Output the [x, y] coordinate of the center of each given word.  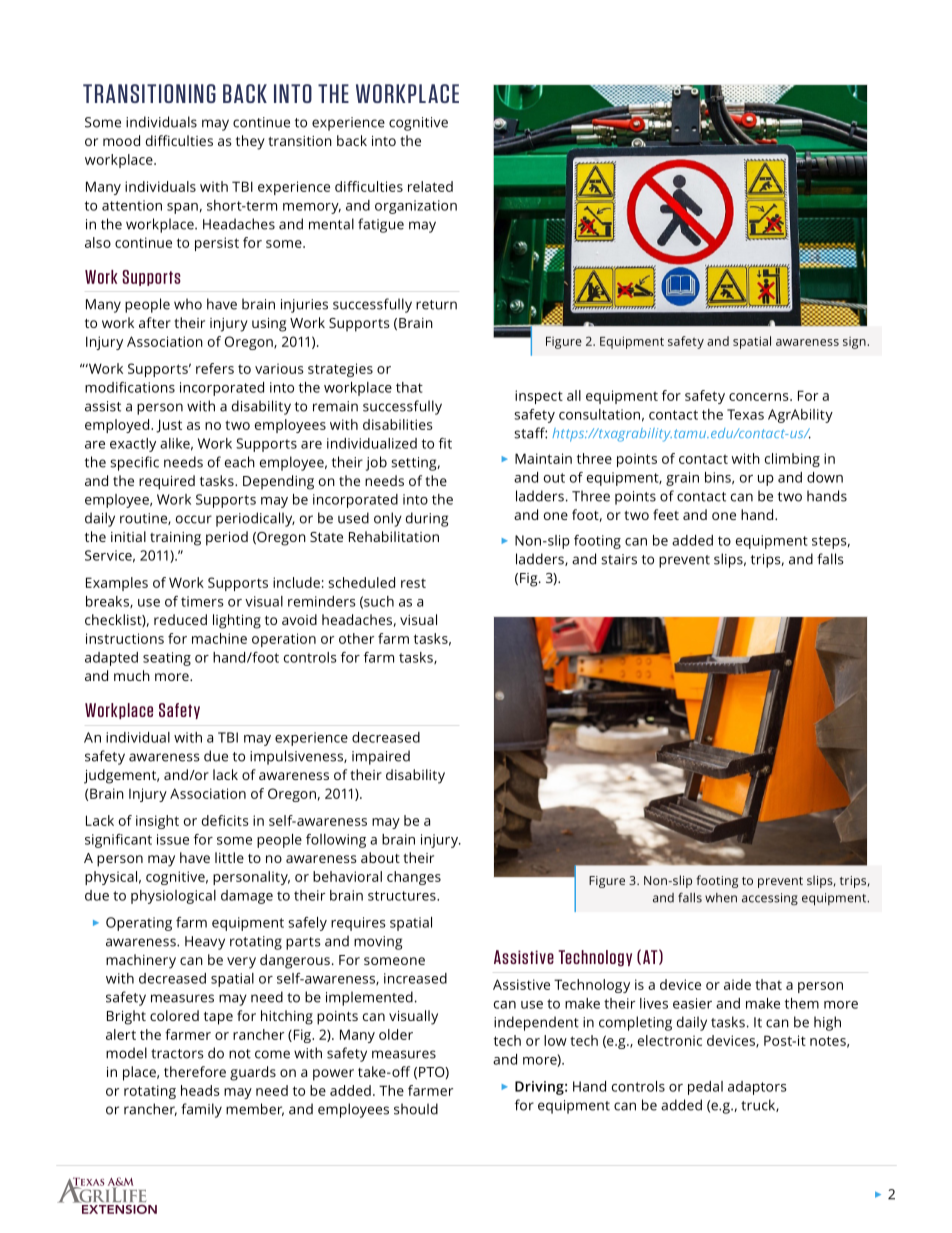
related [430, 186]
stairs [619, 559]
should [416, 1109]
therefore [195, 1071]
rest [413, 583]
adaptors [757, 1088]
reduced [180, 619]
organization [416, 207]
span [182, 208]
